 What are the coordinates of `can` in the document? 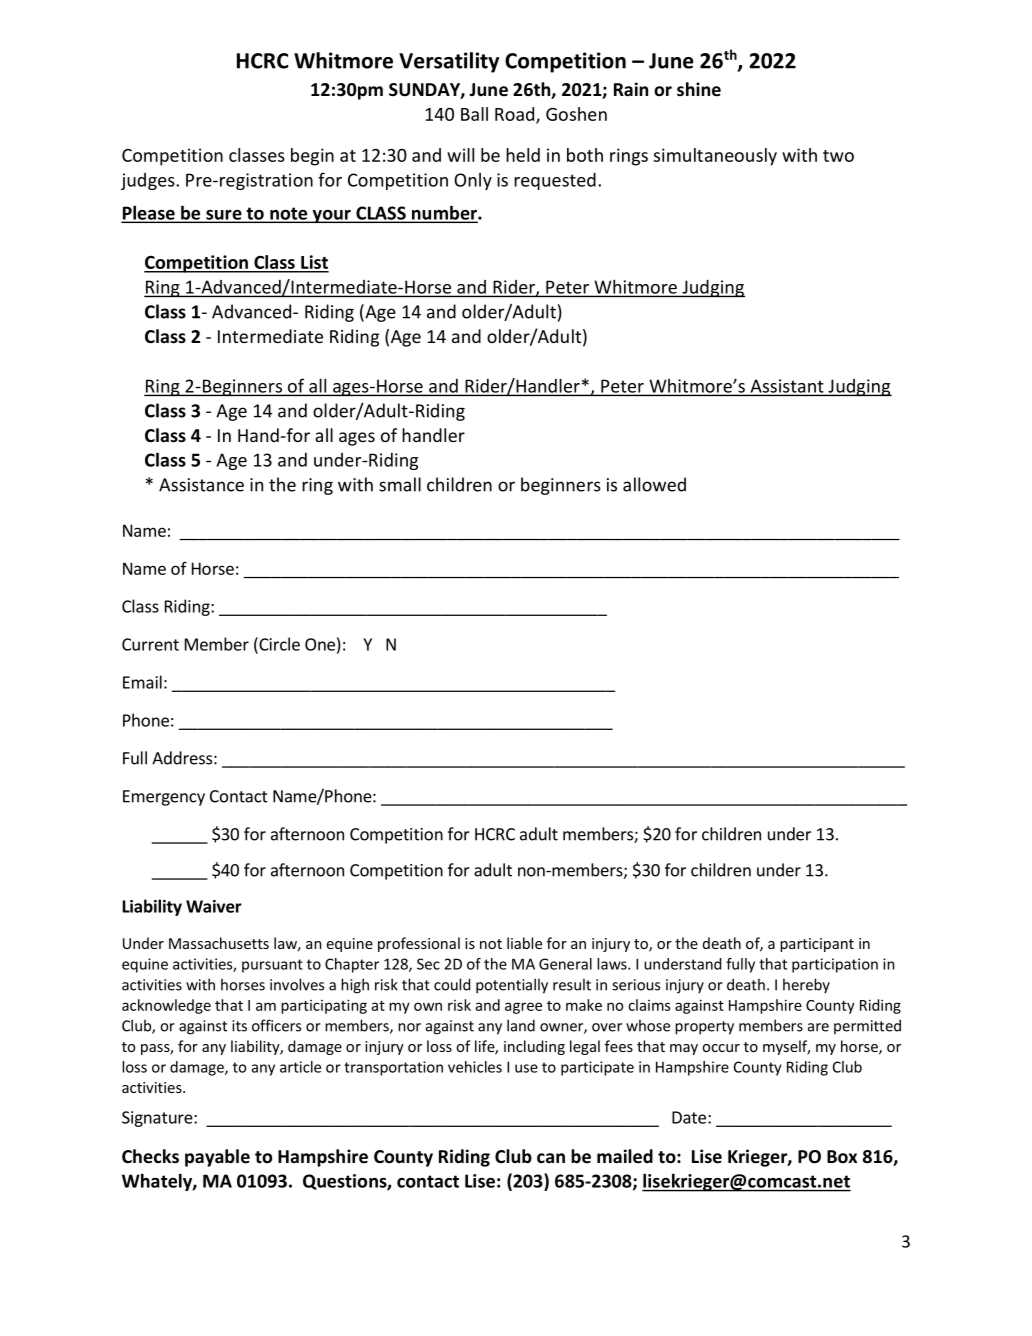 It's located at (551, 1158).
